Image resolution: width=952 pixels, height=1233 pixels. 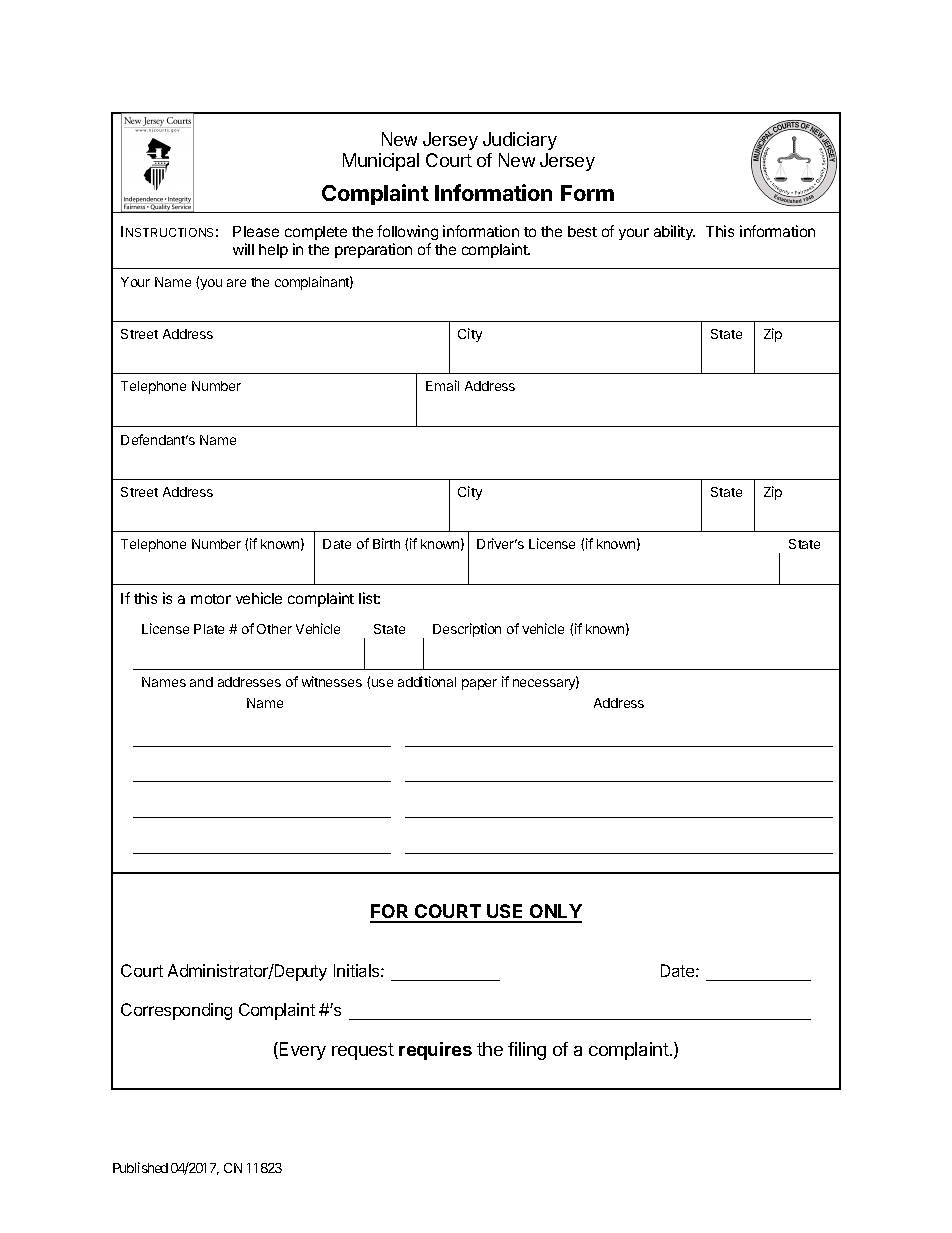 What do you see at coordinates (211, 599) in the screenshot?
I see `motor` at bounding box center [211, 599].
